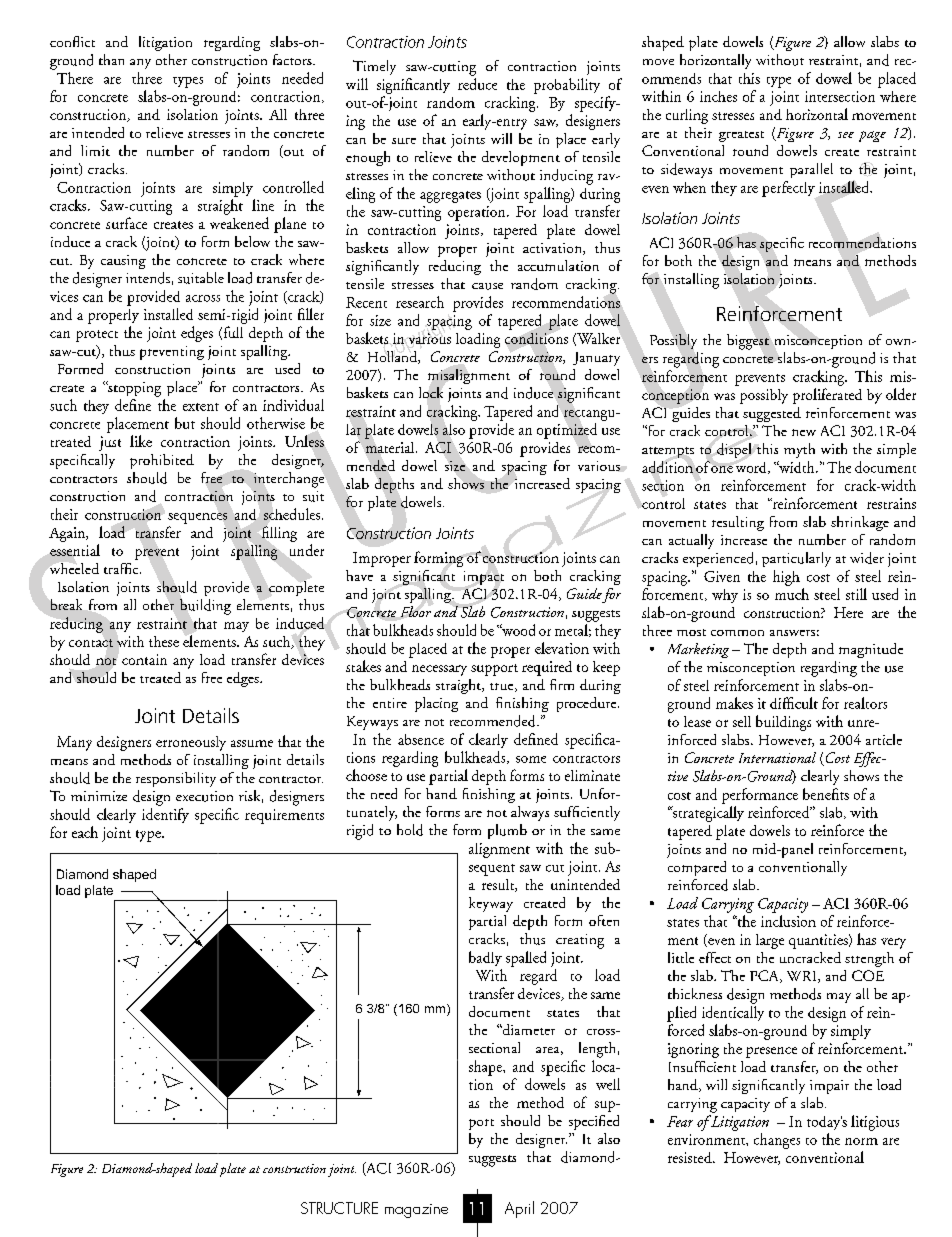  What do you see at coordinates (594, 1122) in the page?
I see `specified` at bounding box center [594, 1122].
